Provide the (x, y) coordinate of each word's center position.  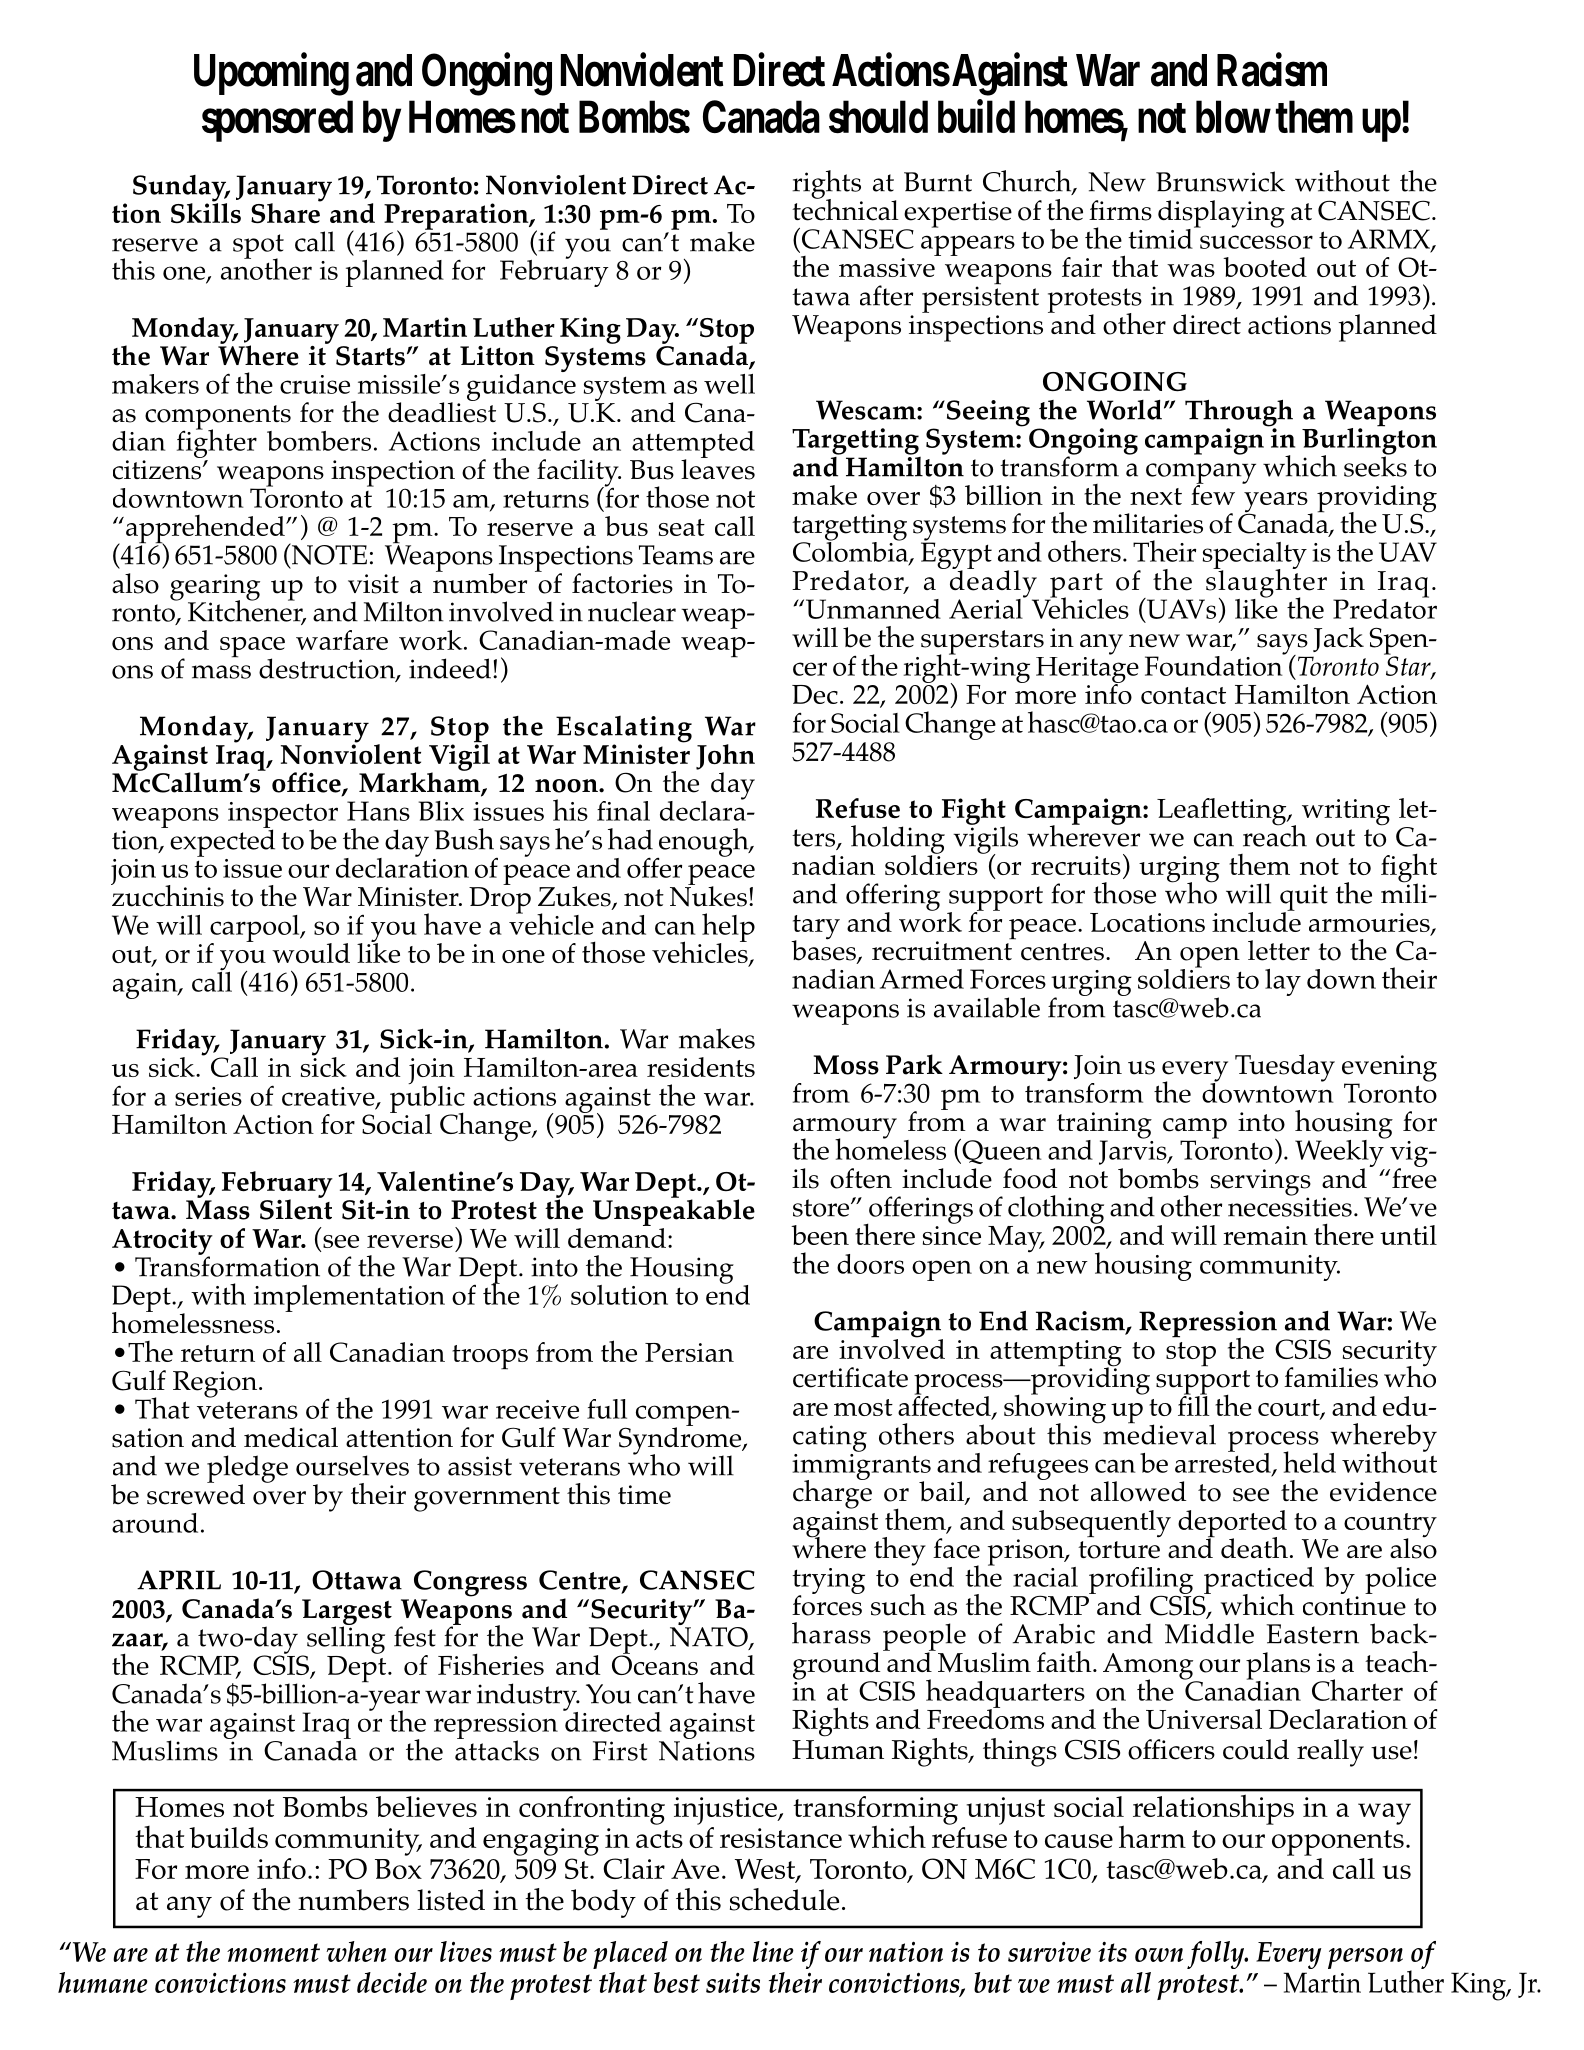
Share (286, 212)
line (773, 1951)
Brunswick (1220, 181)
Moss (846, 1065)
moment (273, 1952)
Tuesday (1285, 1068)
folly (1216, 1955)
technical (845, 208)
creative (329, 1097)
